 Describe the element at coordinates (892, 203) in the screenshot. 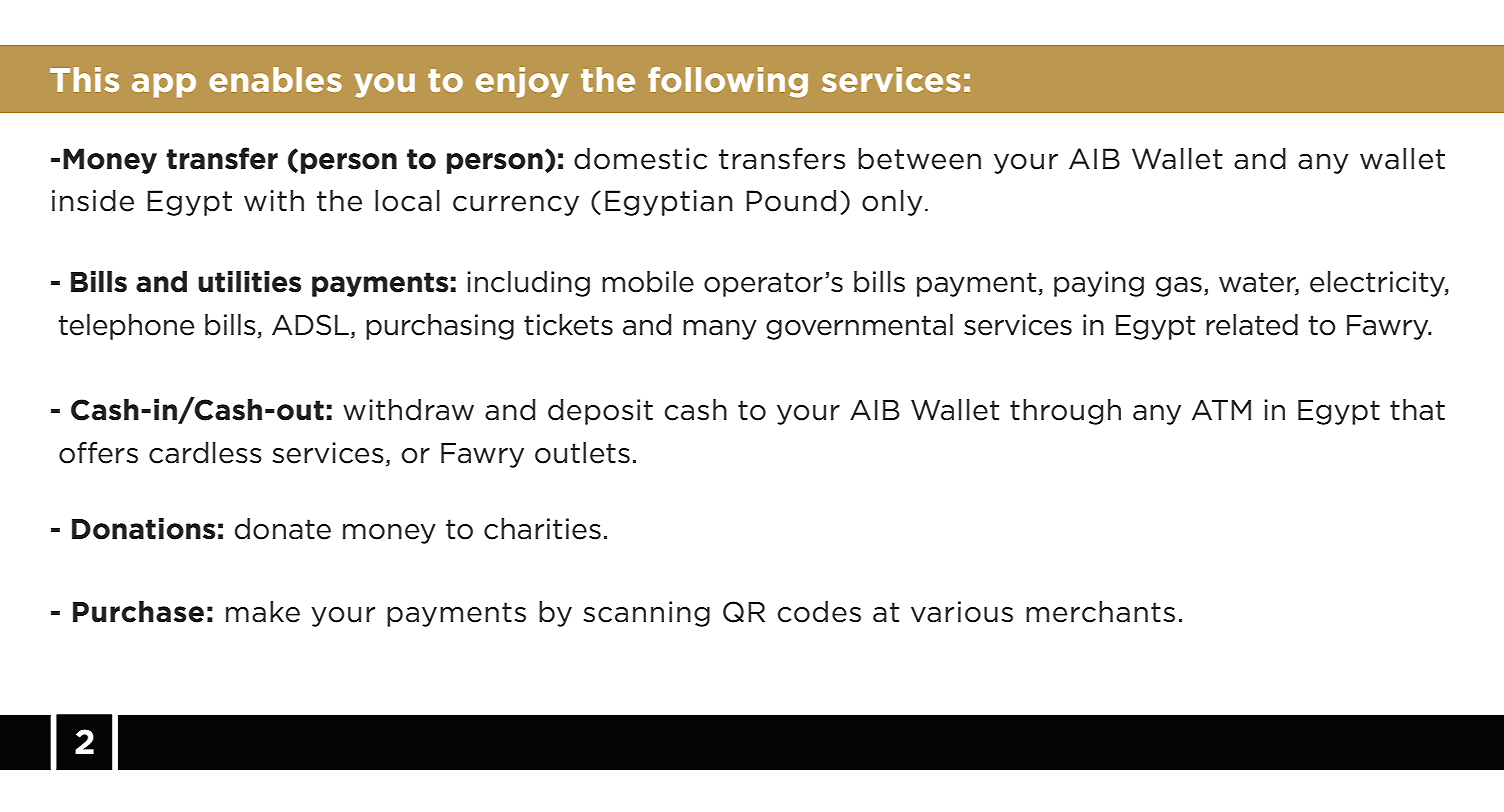

I see `only` at that location.
